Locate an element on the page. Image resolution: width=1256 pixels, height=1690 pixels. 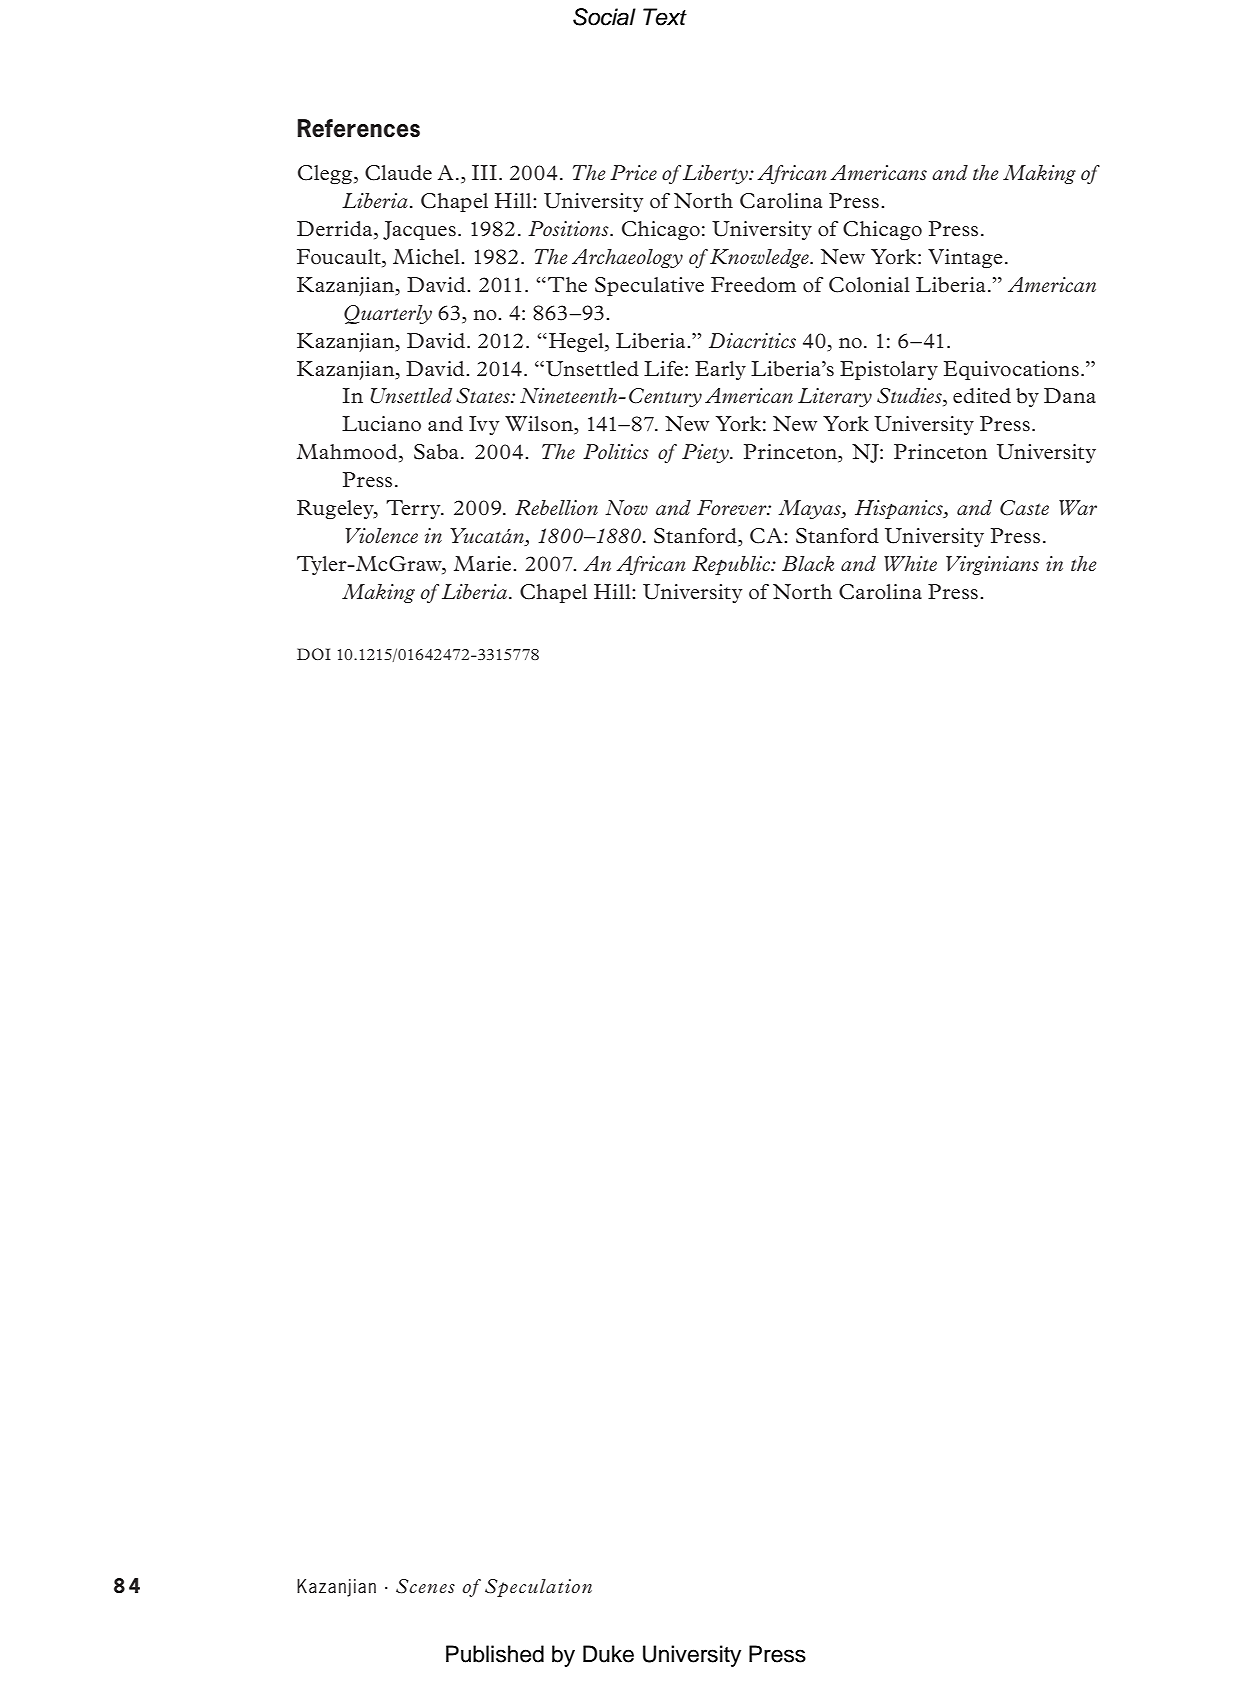
Speculation is located at coordinates (538, 1588).
